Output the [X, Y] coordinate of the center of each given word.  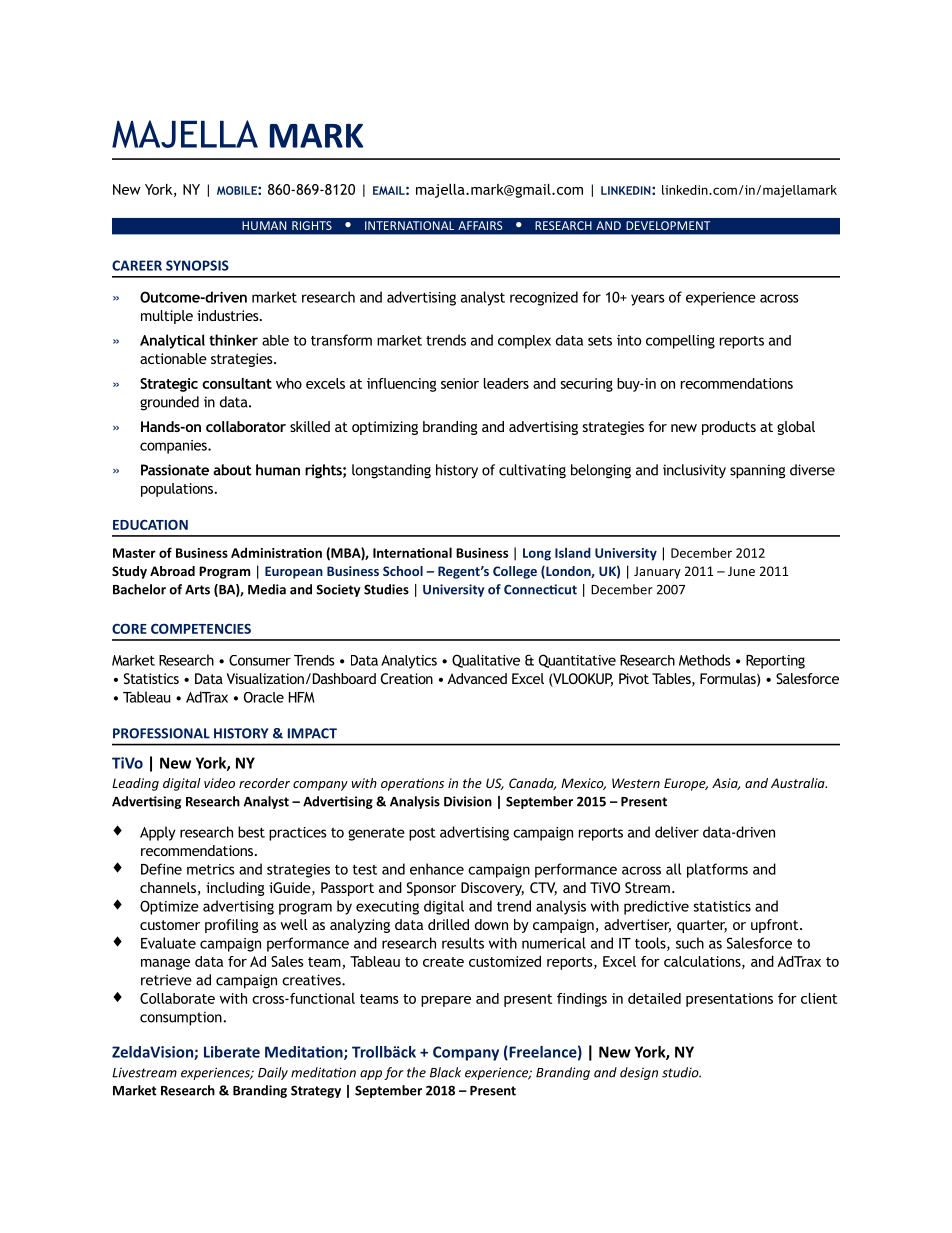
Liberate [232, 1052]
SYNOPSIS [197, 265]
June [741, 571]
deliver [677, 832]
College [515, 572]
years [648, 300]
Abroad [172, 571]
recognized [544, 298]
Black [445, 1072]
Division [468, 801]
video [219, 783]
